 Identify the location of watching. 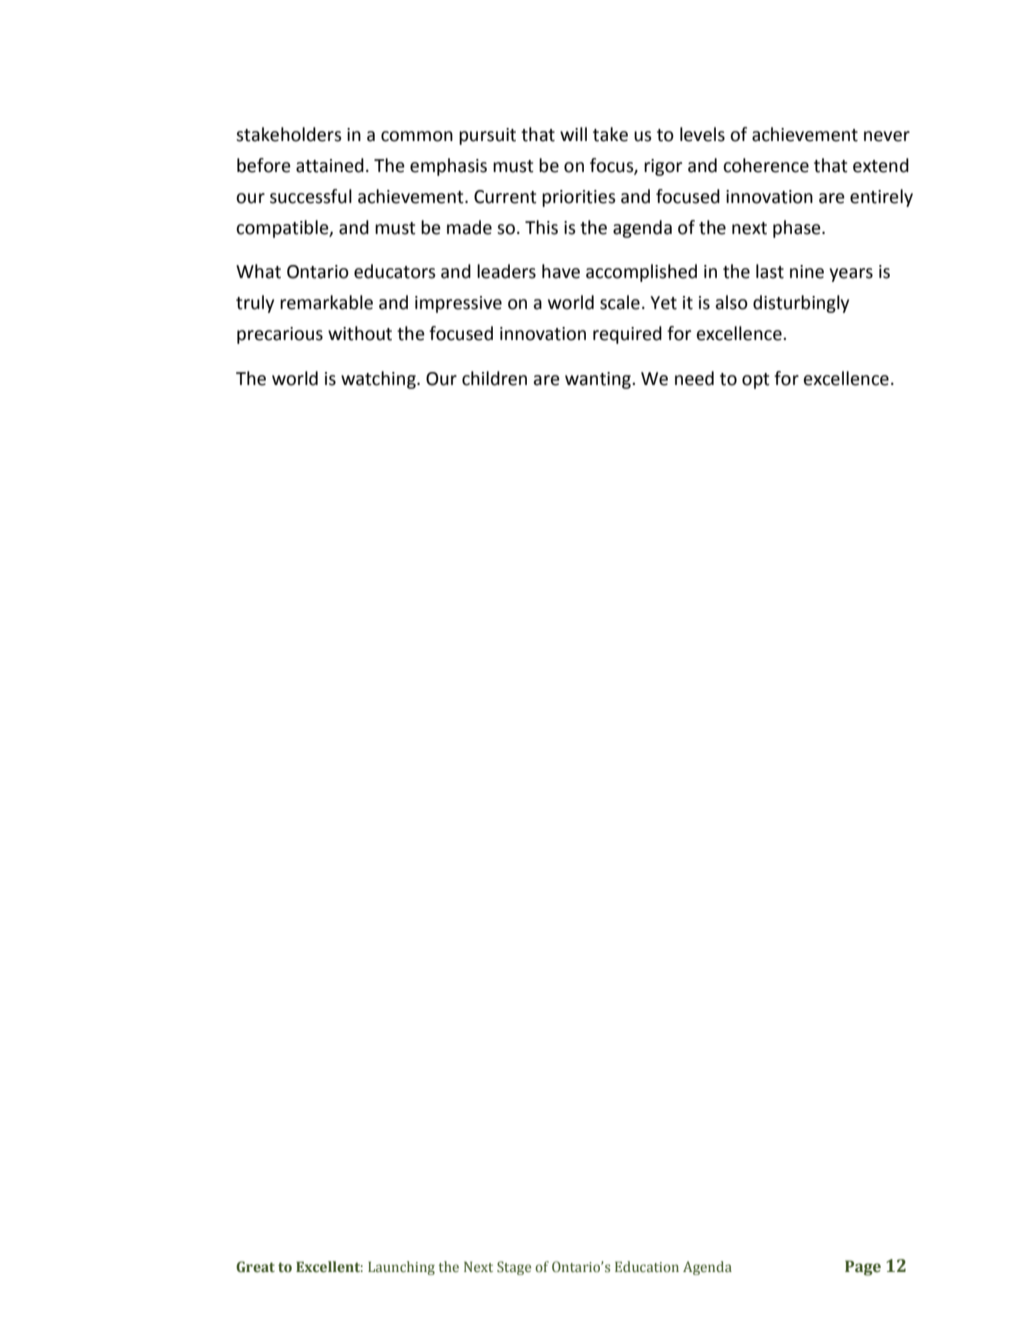
(379, 380).
